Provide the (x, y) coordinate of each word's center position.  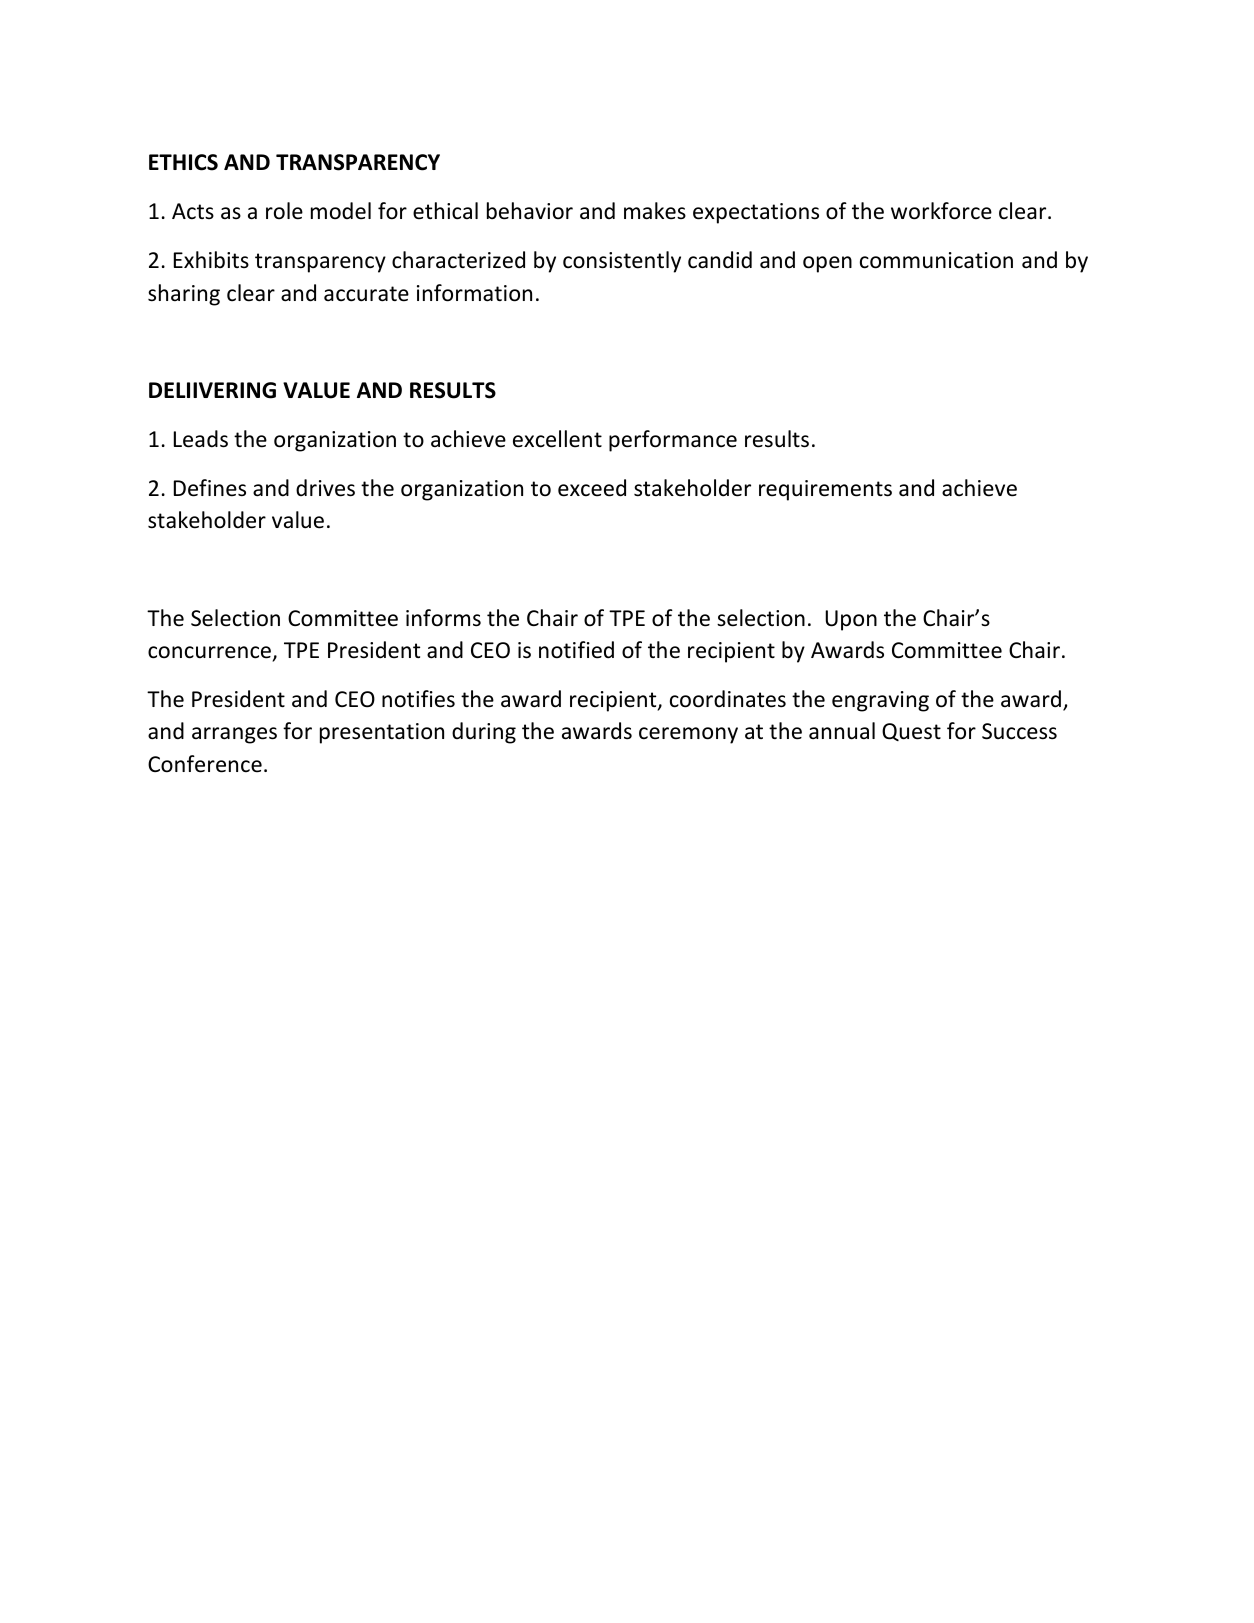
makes (655, 211)
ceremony (688, 735)
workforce (941, 211)
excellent (557, 439)
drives (325, 488)
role (284, 211)
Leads (201, 439)
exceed (592, 488)
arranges (234, 735)
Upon (851, 620)
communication (936, 260)
